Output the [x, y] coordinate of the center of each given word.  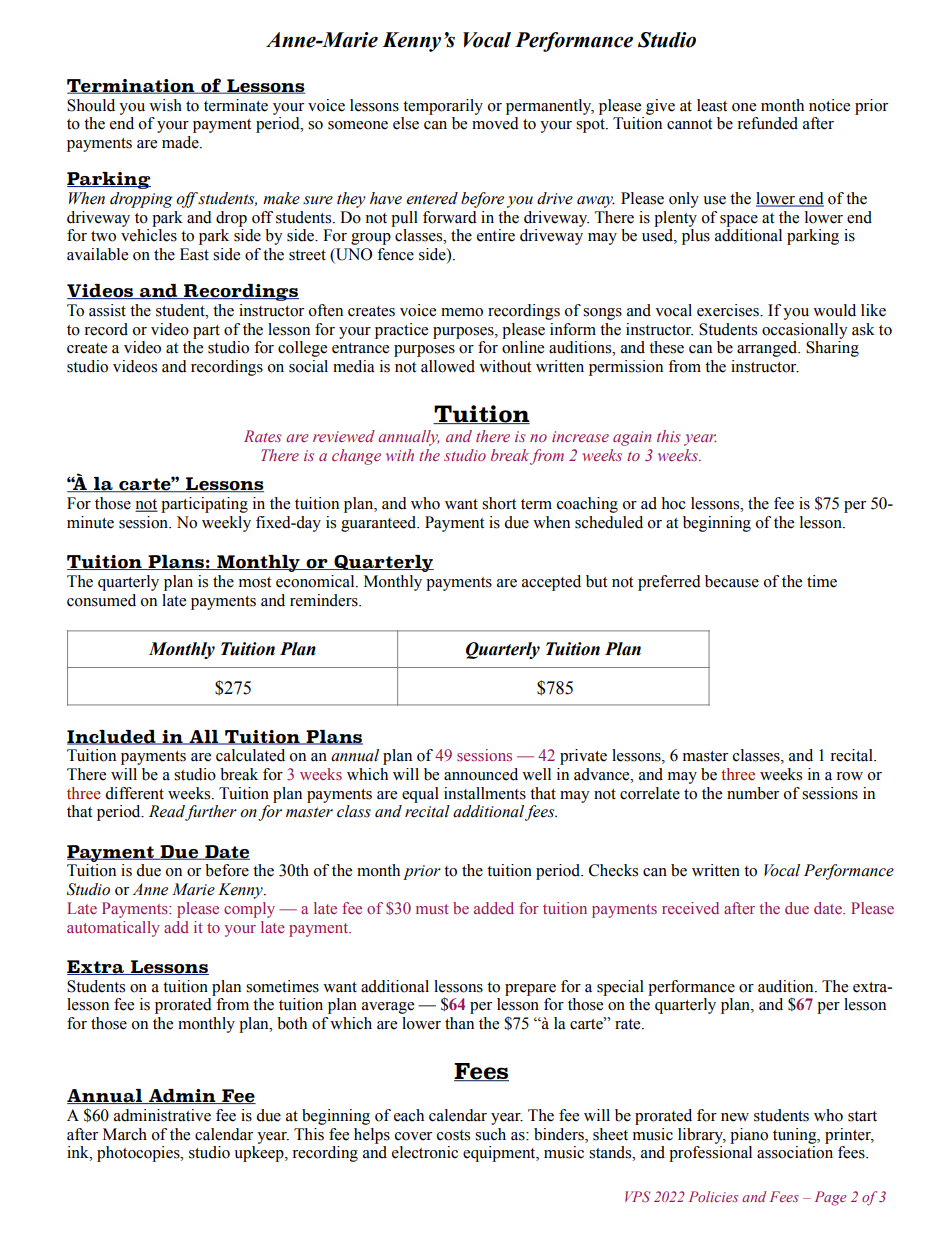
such [490, 1134]
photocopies [139, 1154]
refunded [767, 123]
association [795, 1152]
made [181, 142]
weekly [226, 524]
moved [495, 123]
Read [167, 812]
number [753, 793]
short [499, 503]
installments [485, 793]
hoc [673, 503]
